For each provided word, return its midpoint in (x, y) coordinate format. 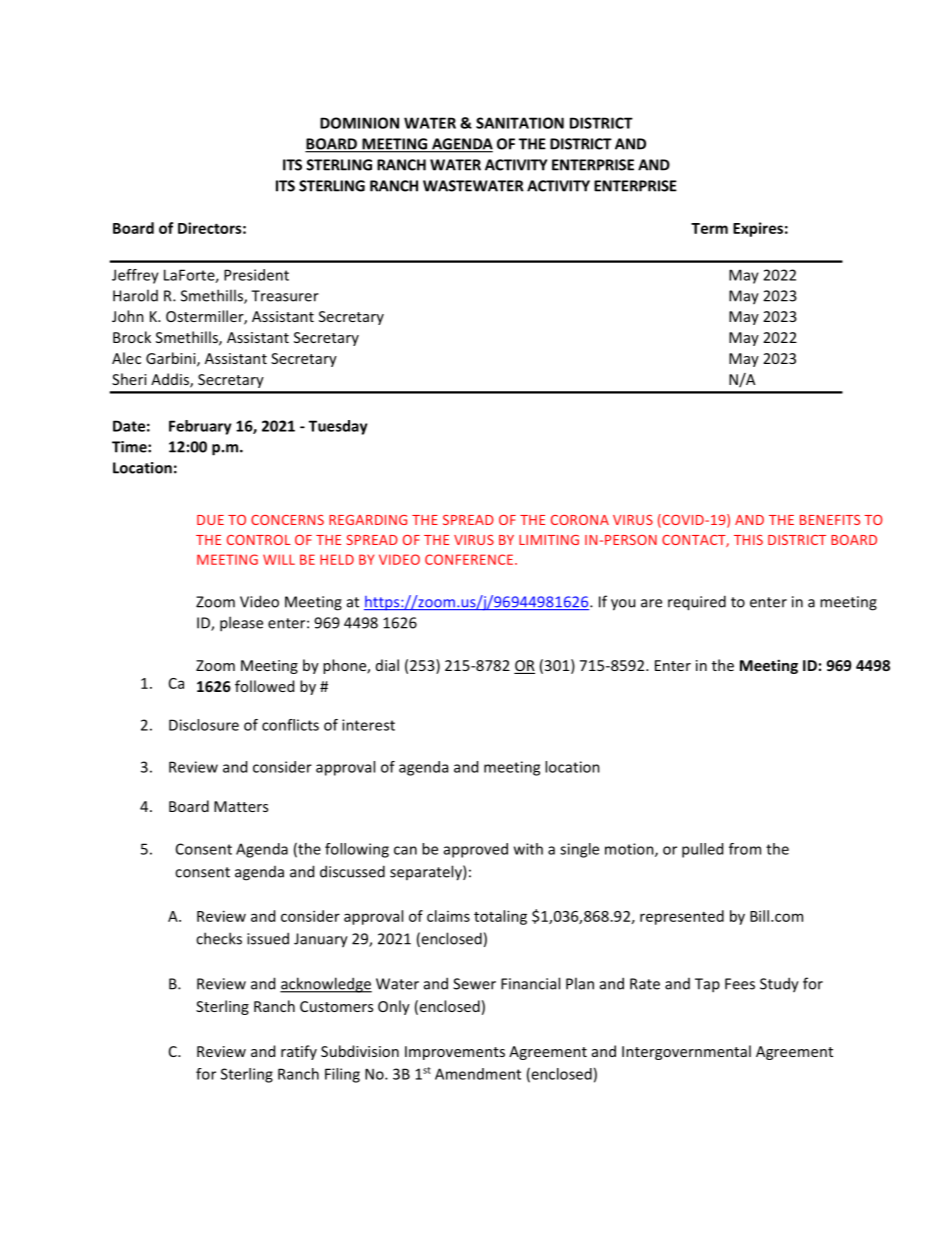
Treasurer (285, 296)
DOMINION (359, 123)
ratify (299, 1052)
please (241, 624)
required (697, 603)
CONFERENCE (470, 559)
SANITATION (520, 123)
